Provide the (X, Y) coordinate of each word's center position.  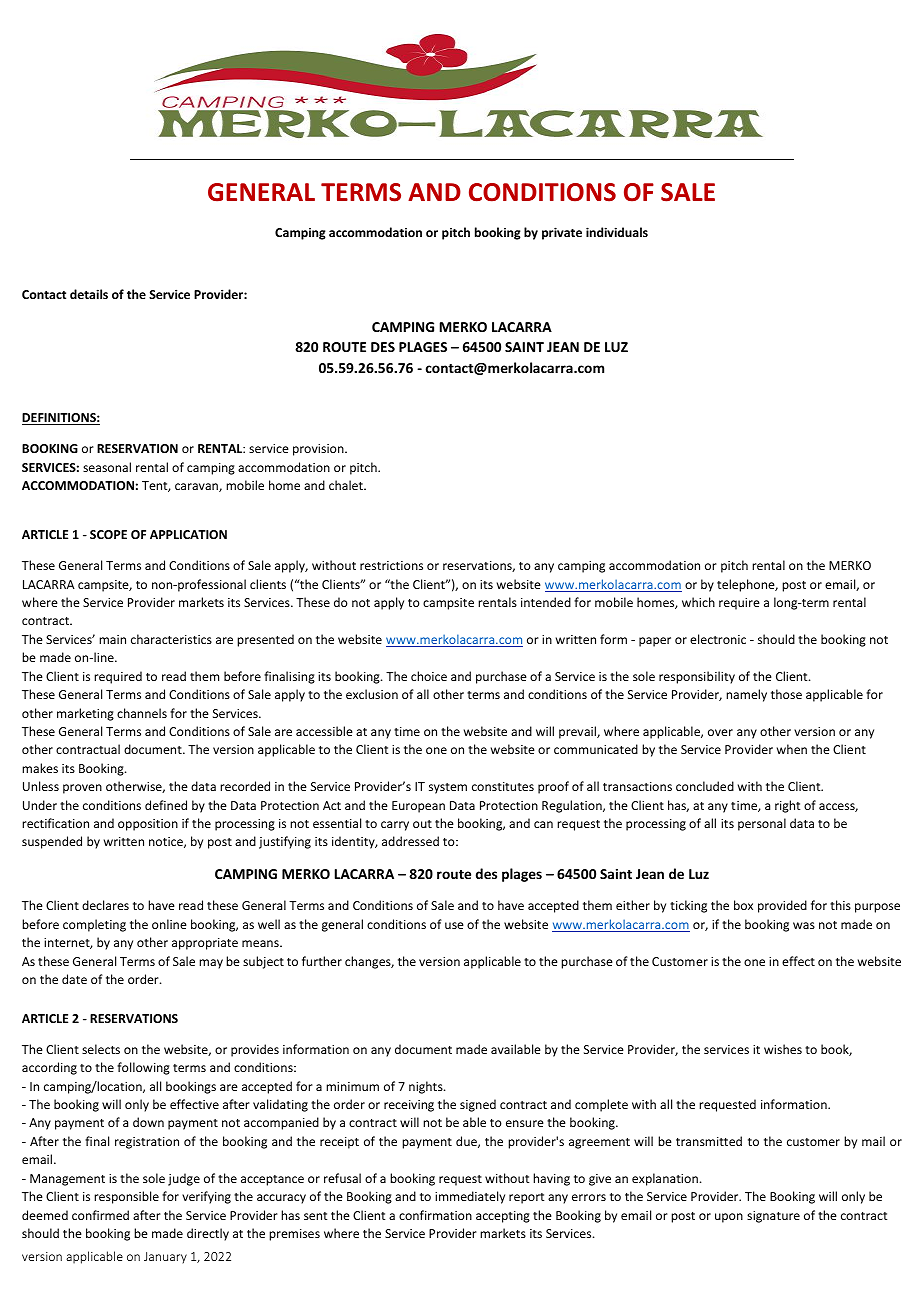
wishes (783, 1049)
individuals (617, 232)
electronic (718, 639)
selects (101, 1049)
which (698, 602)
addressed (410, 841)
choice (429, 676)
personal (762, 824)
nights (427, 1087)
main (112, 639)
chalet (347, 485)
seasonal (107, 467)
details (89, 294)
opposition (148, 825)
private (562, 233)
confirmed (100, 1215)
